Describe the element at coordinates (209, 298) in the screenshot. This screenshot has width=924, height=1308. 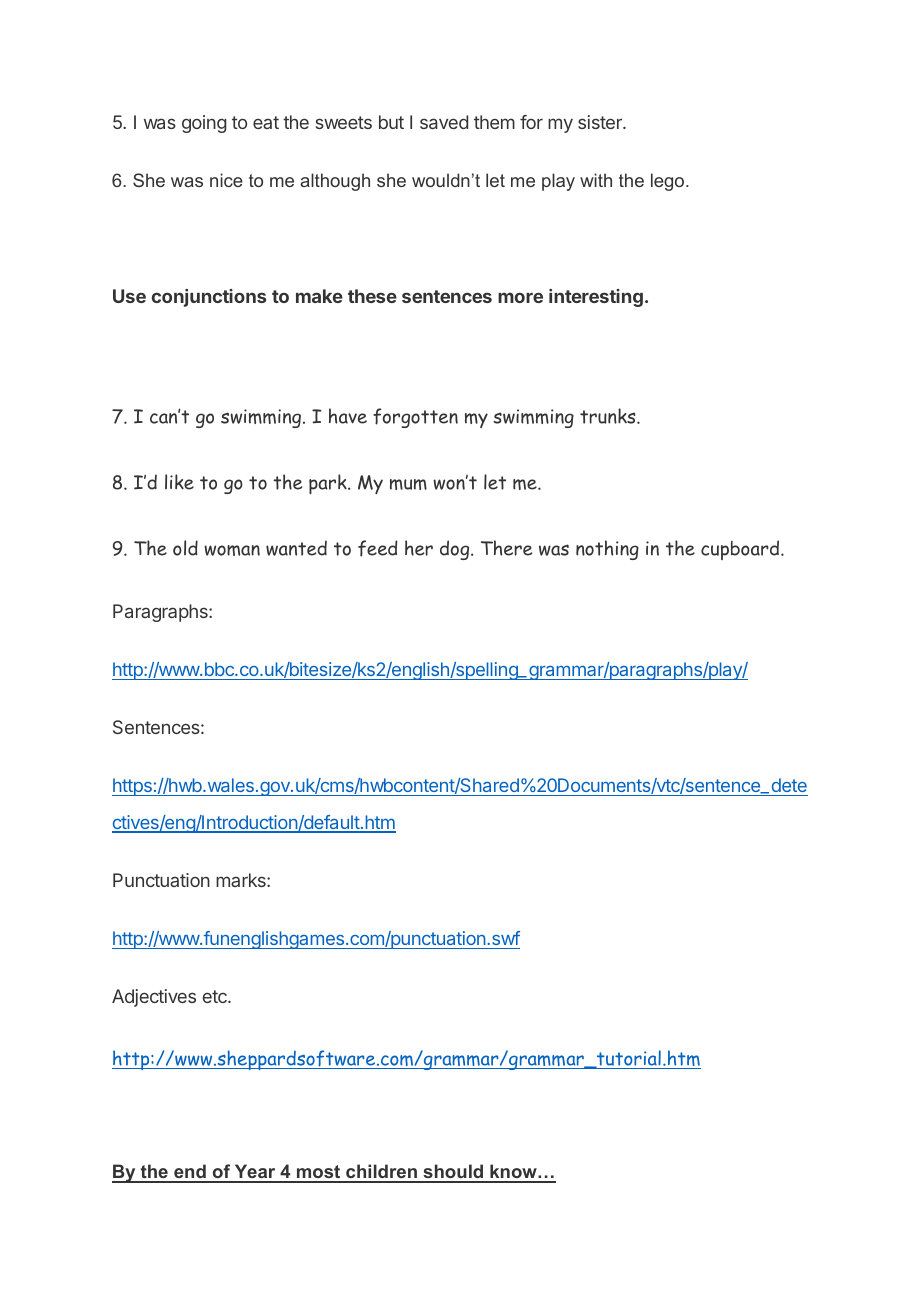
I see `conjunctions` at that location.
